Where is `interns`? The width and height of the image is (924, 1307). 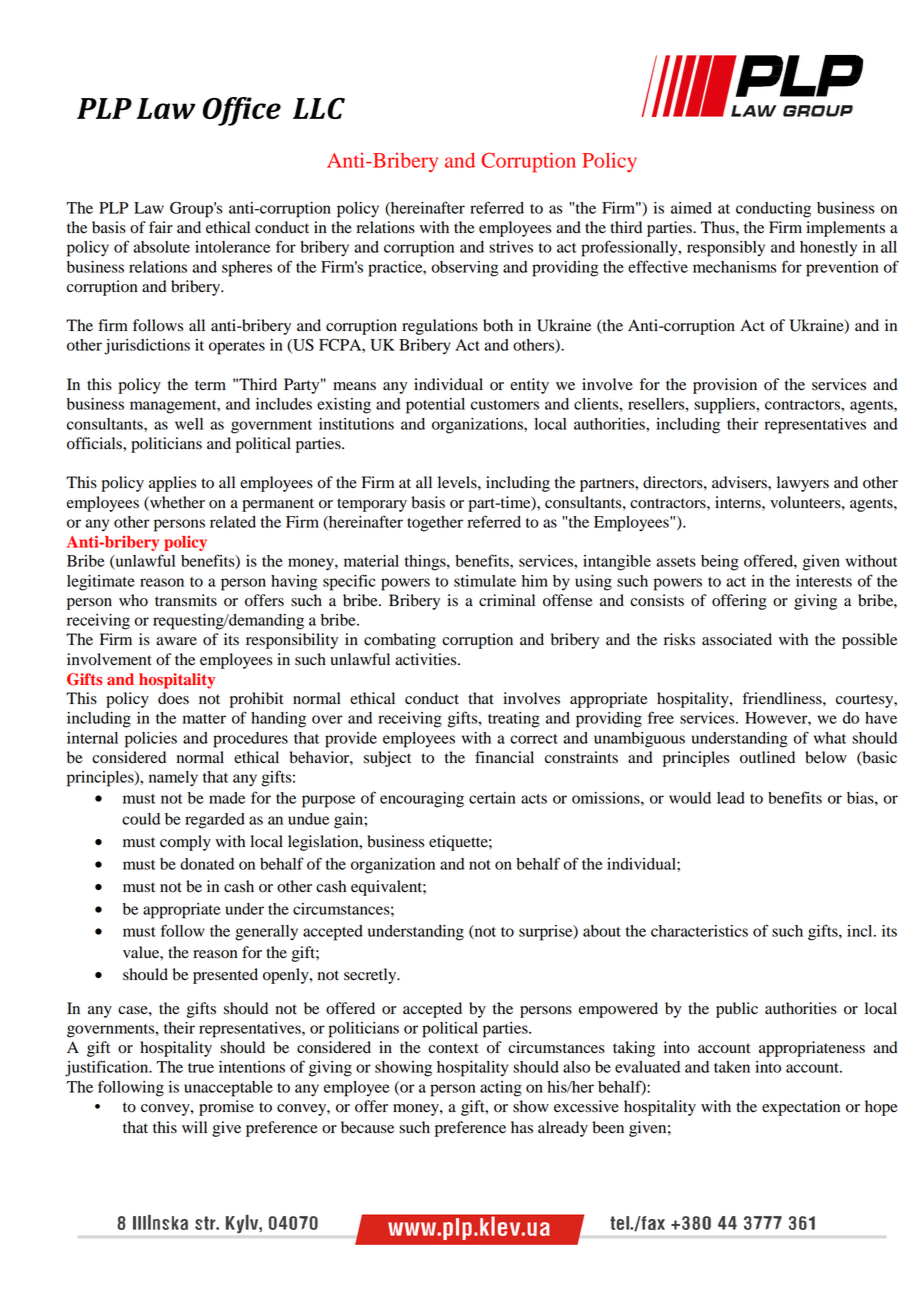 interns is located at coordinates (739, 502).
